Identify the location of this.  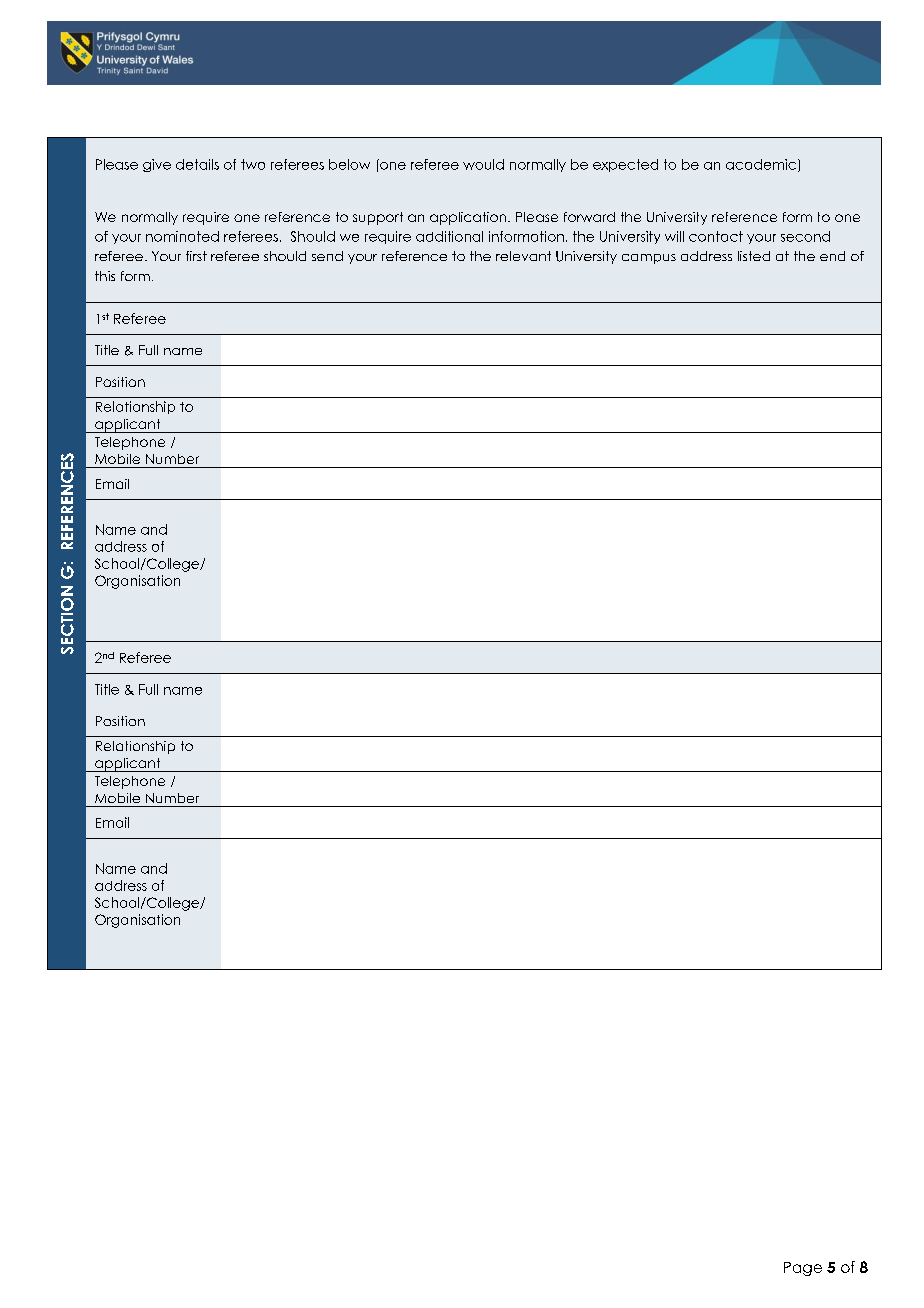
(105, 276).
